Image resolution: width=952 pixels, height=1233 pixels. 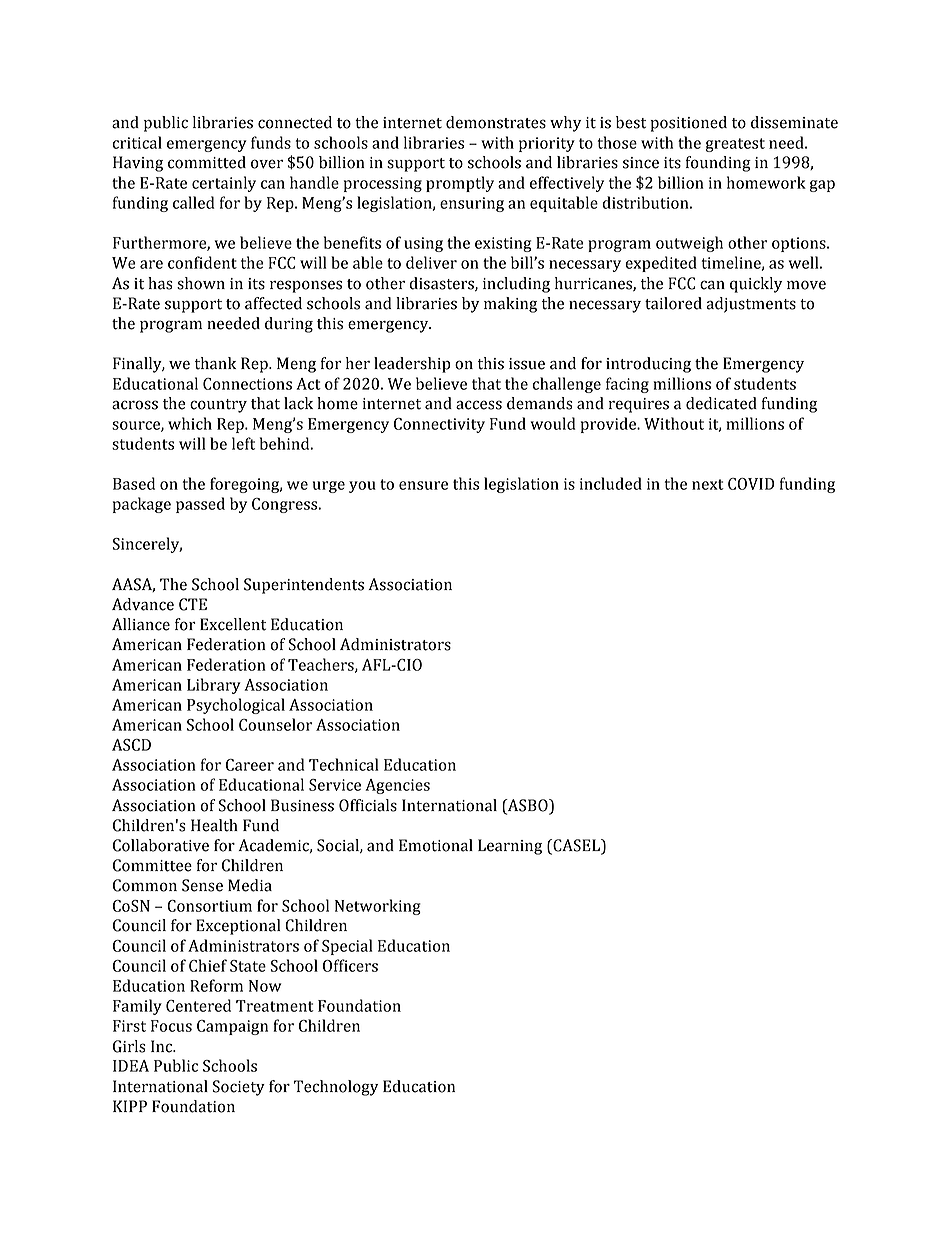 What do you see at coordinates (250, 765) in the page?
I see `Career` at bounding box center [250, 765].
